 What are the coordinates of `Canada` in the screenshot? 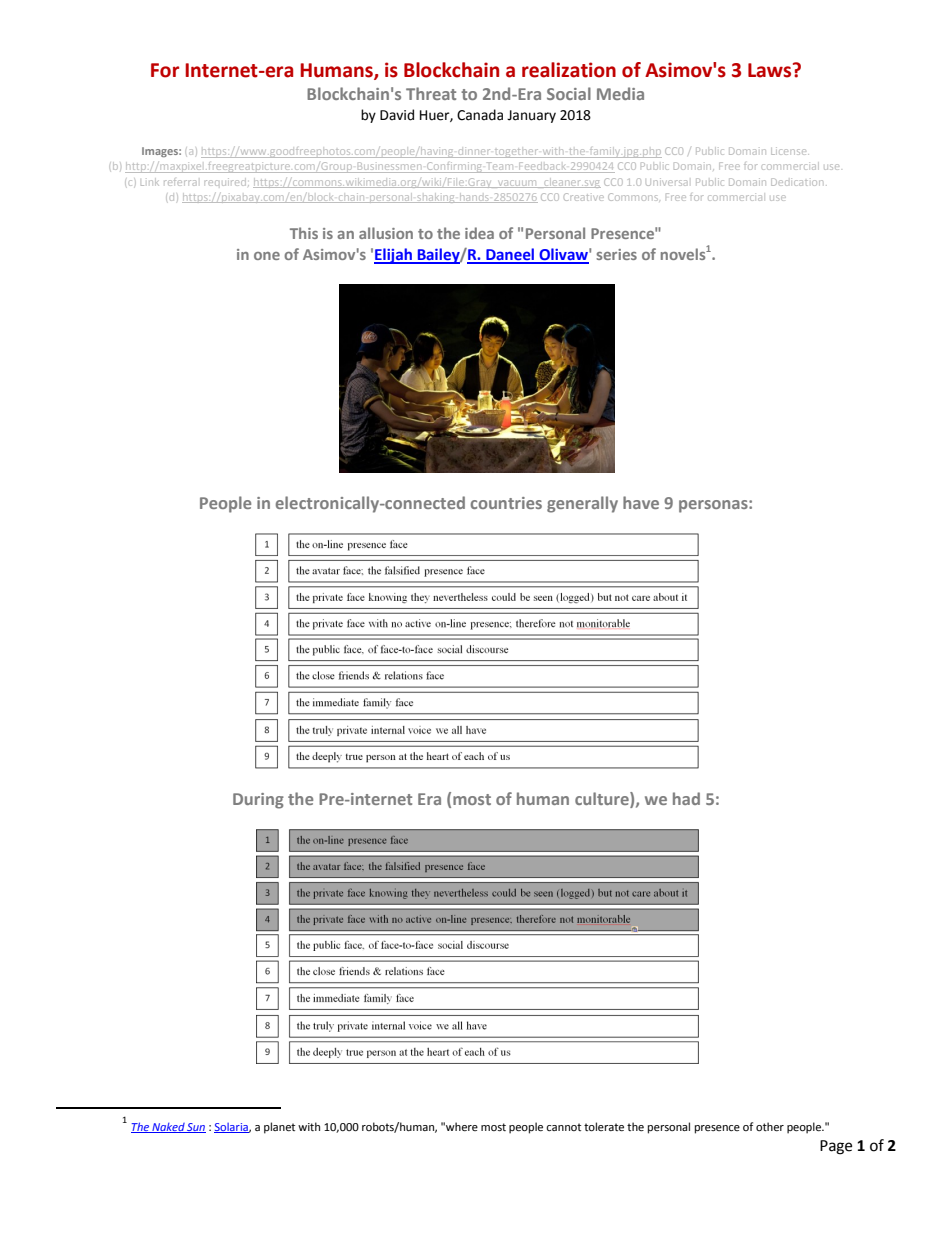 It's located at (480, 115).
